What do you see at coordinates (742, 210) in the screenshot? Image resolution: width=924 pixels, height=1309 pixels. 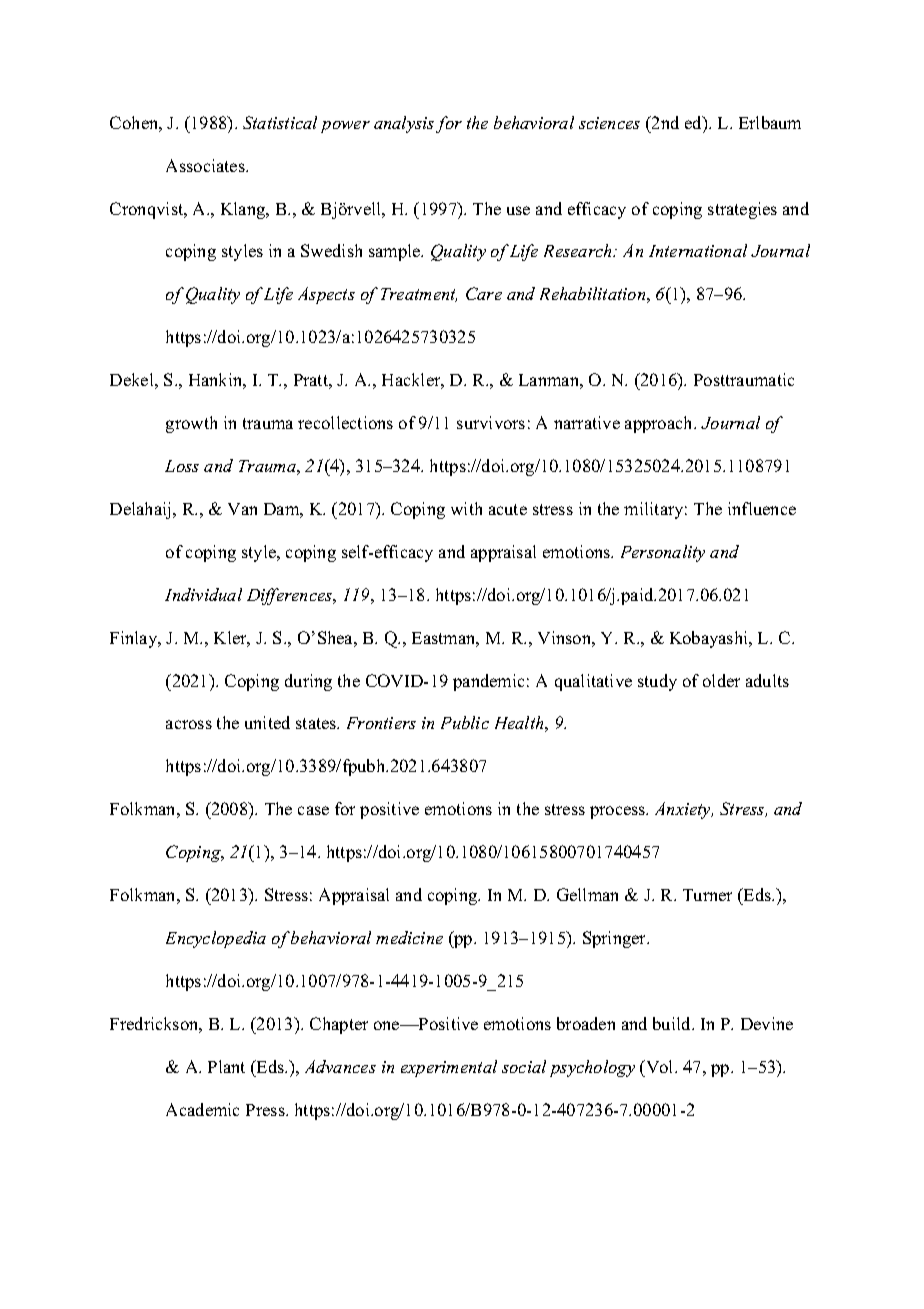 I see `strategies` at bounding box center [742, 210].
